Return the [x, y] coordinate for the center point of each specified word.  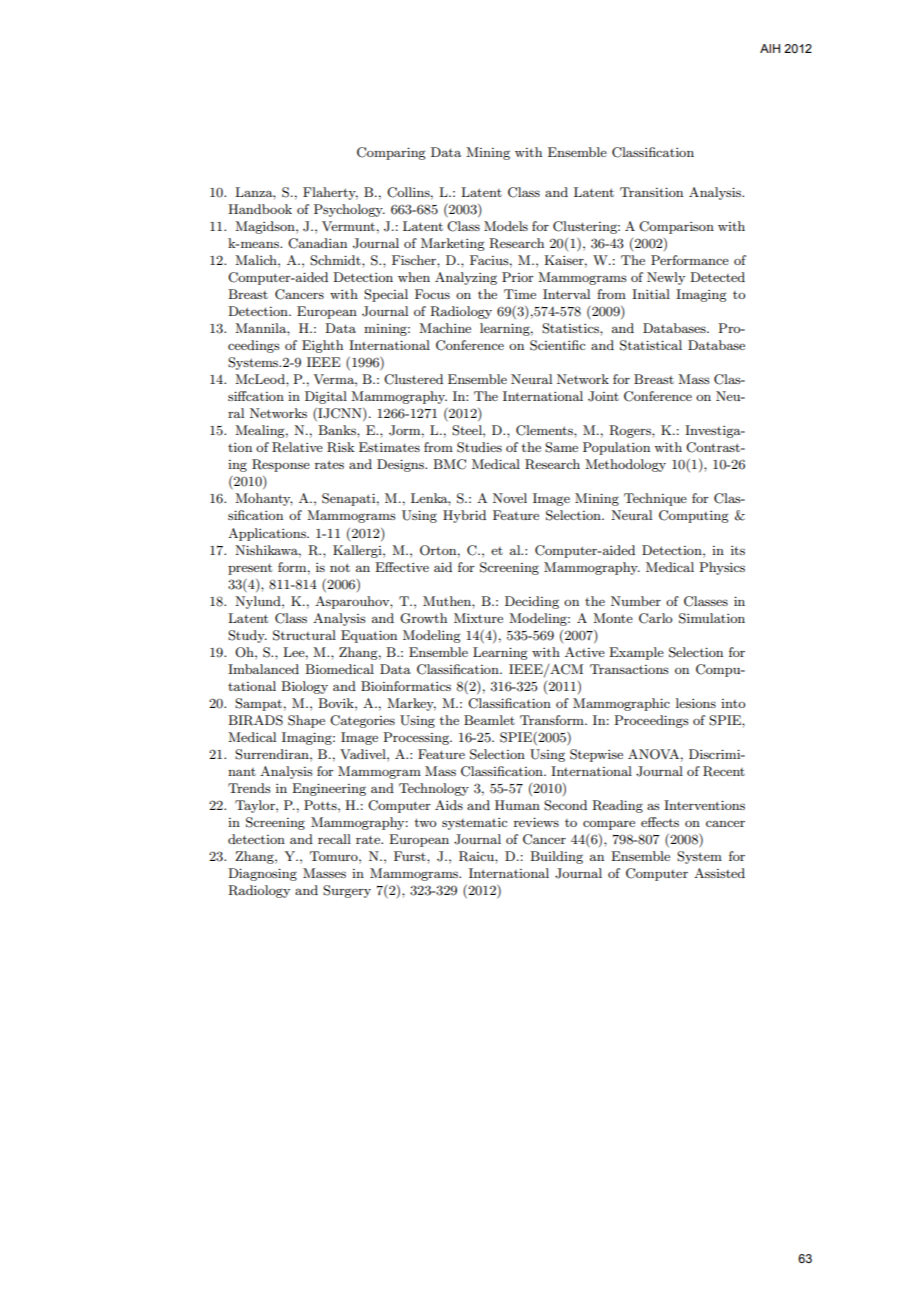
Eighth [322, 346]
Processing [417, 738]
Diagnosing [262, 874]
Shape [306, 721]
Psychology [349, 210]
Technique [655, 499]
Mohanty [264, 499]
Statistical [651, 345]
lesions [696, 703]
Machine [445, 328]
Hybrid [464, 516]
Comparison [676, 227]
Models [506, 226]
